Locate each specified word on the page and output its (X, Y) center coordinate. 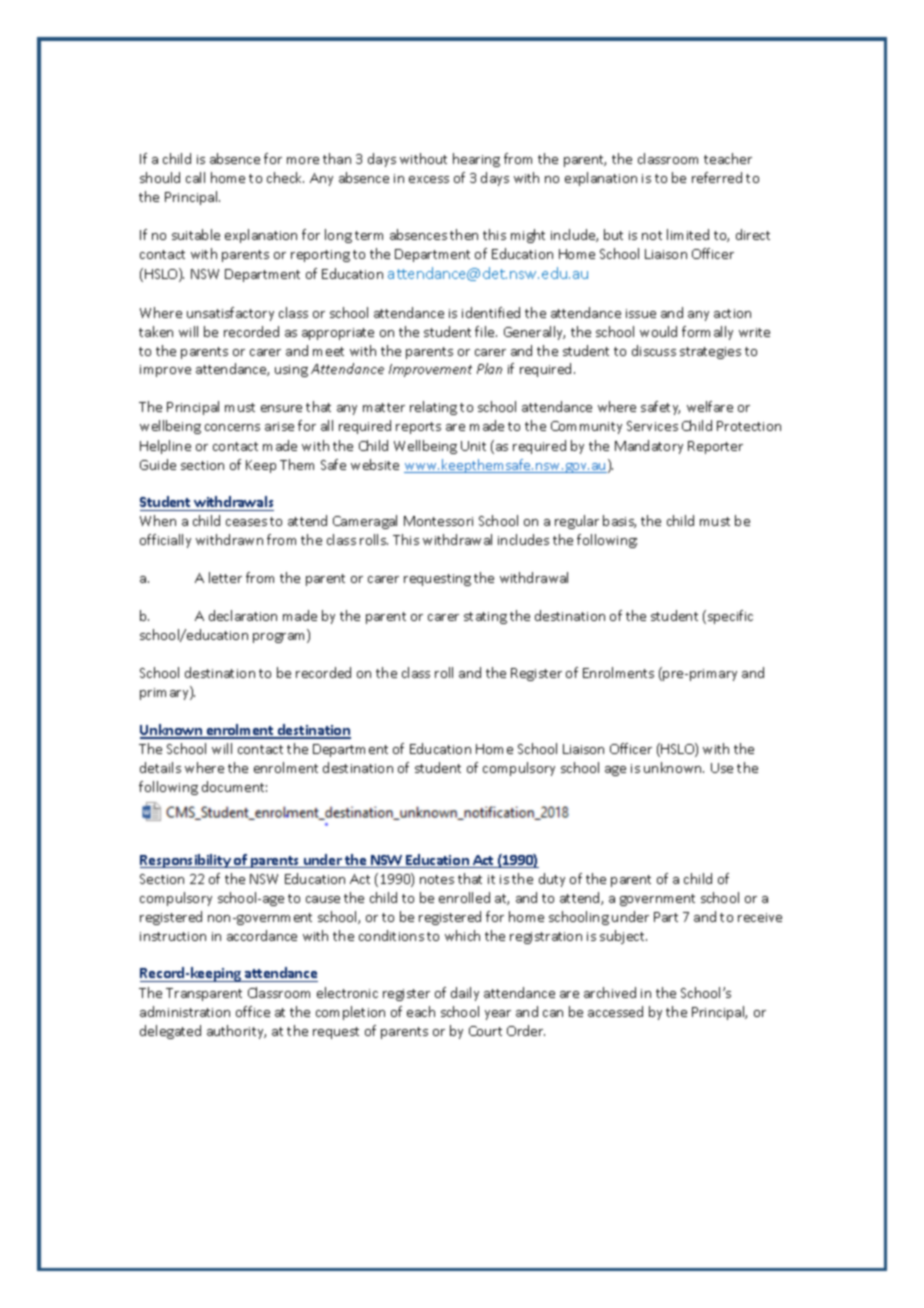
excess (429, 179)
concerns (232, 427)
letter (225, 577)
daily (465, 994)
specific (730, 617)
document (234, 786)
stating (485, 618)
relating (433, 408)
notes (437, 879)
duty (552, 880)
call (195, 177)
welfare (710, 406)
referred (717, 177)
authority (236, 1032)
